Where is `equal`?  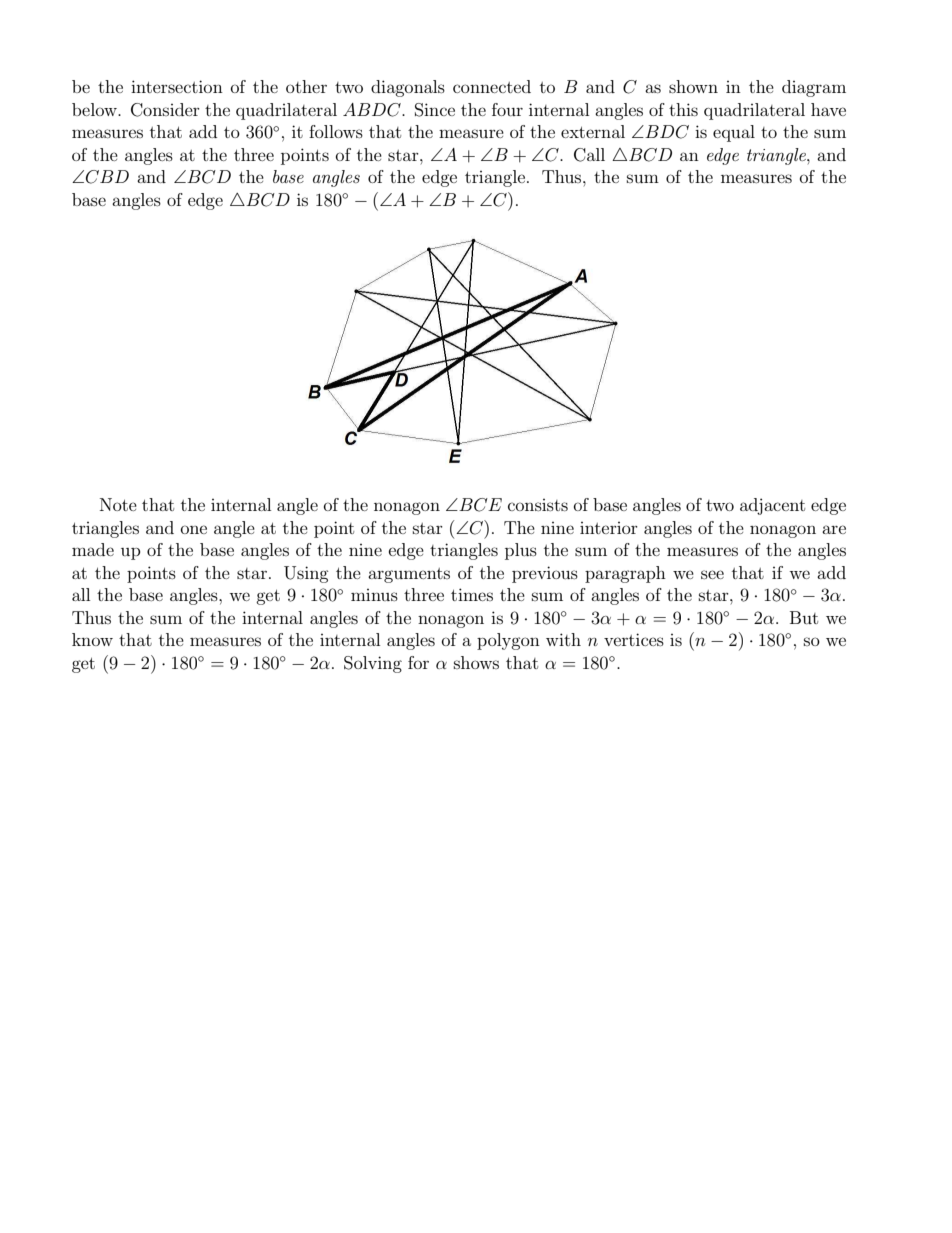 equal is located at coordinates (734, 133).
